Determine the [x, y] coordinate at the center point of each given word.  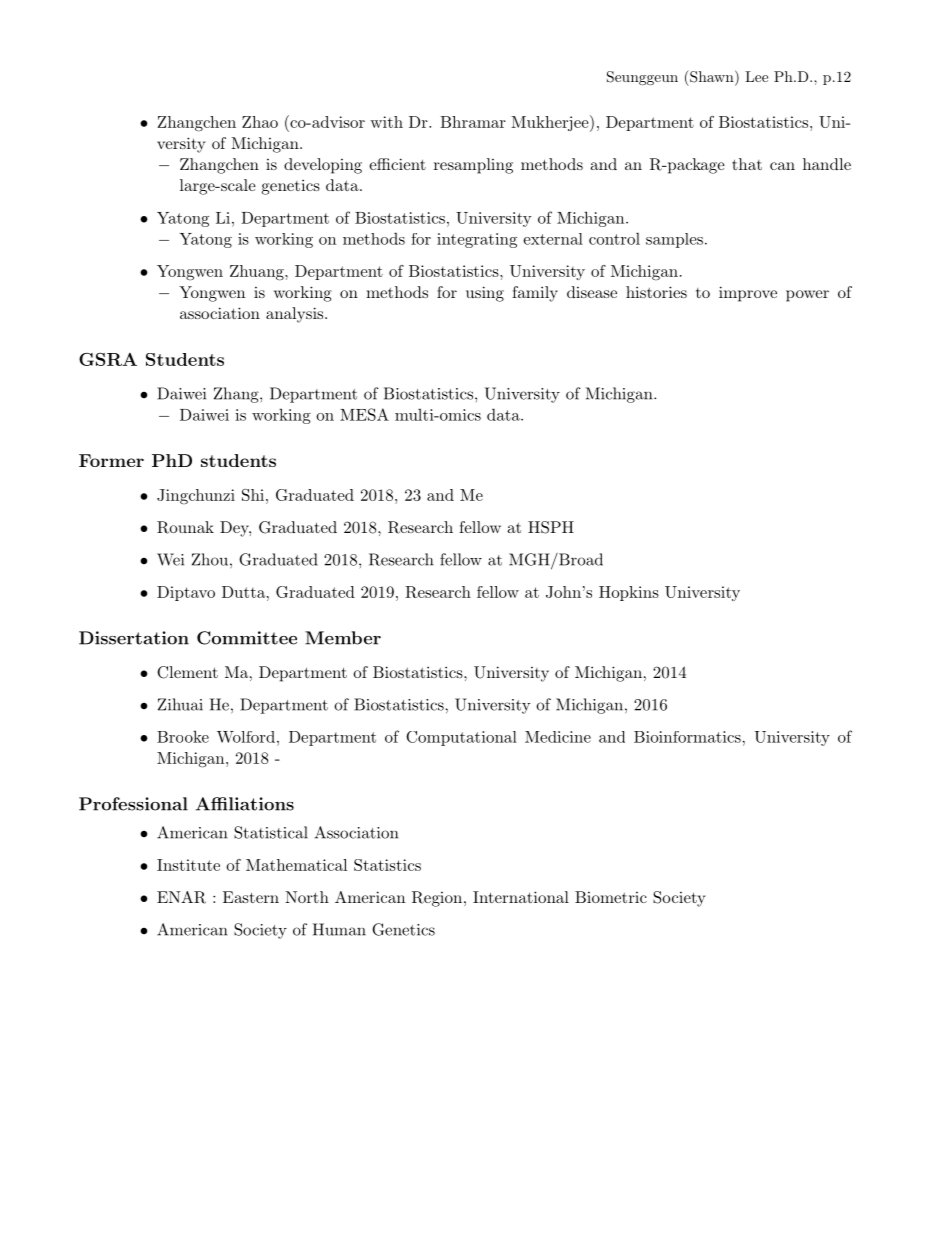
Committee [247, 638]
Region [437, 899]
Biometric [611, 897]
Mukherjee [550, 123]
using [485, 294]
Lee [756, 76]
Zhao [260, 122]
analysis [296, 315]
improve [748, 294]
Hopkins [629, 593]
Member [343, 638]
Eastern [251, 897]
